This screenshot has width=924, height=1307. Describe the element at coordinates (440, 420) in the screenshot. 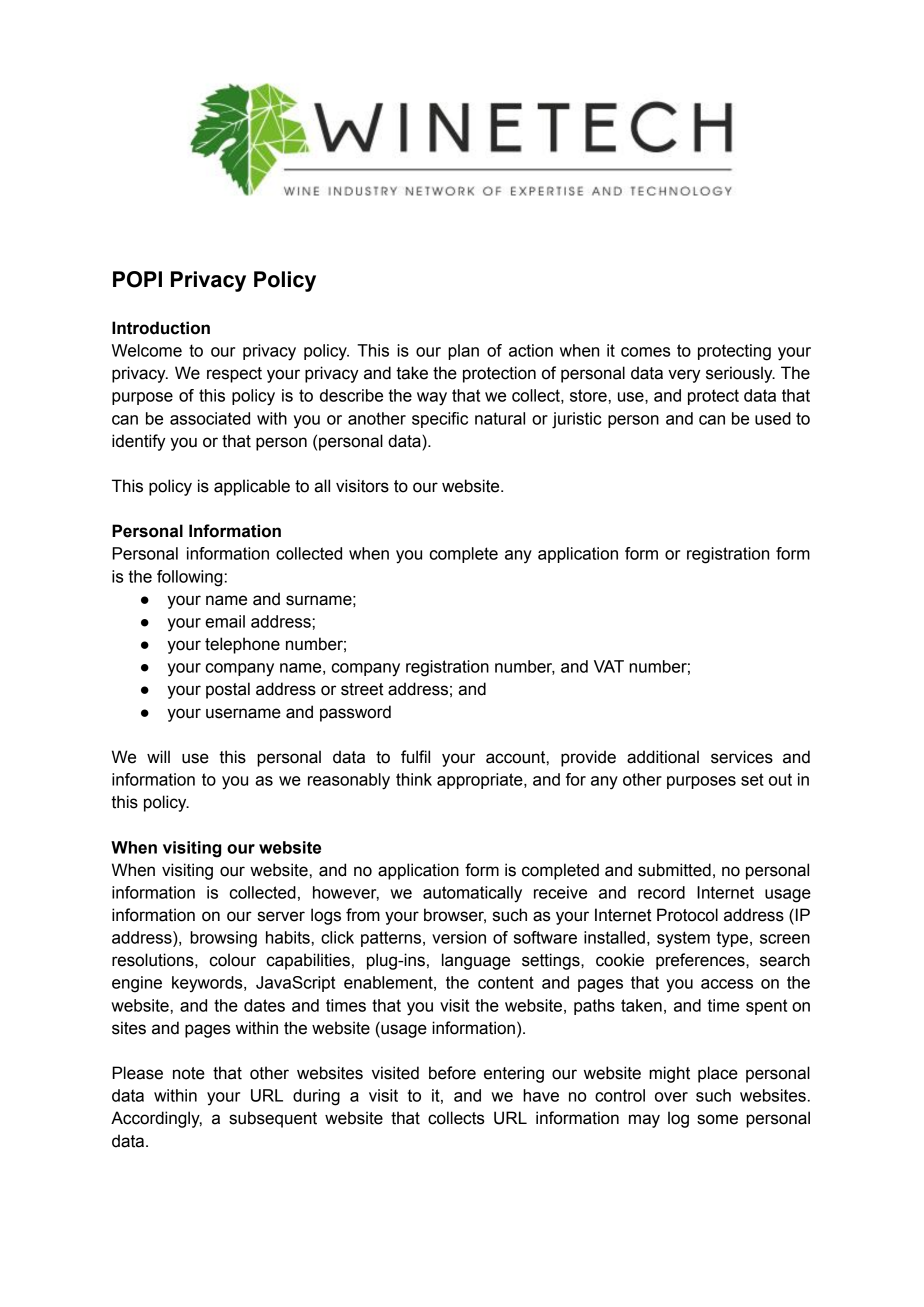

I see `specific` at that location.
